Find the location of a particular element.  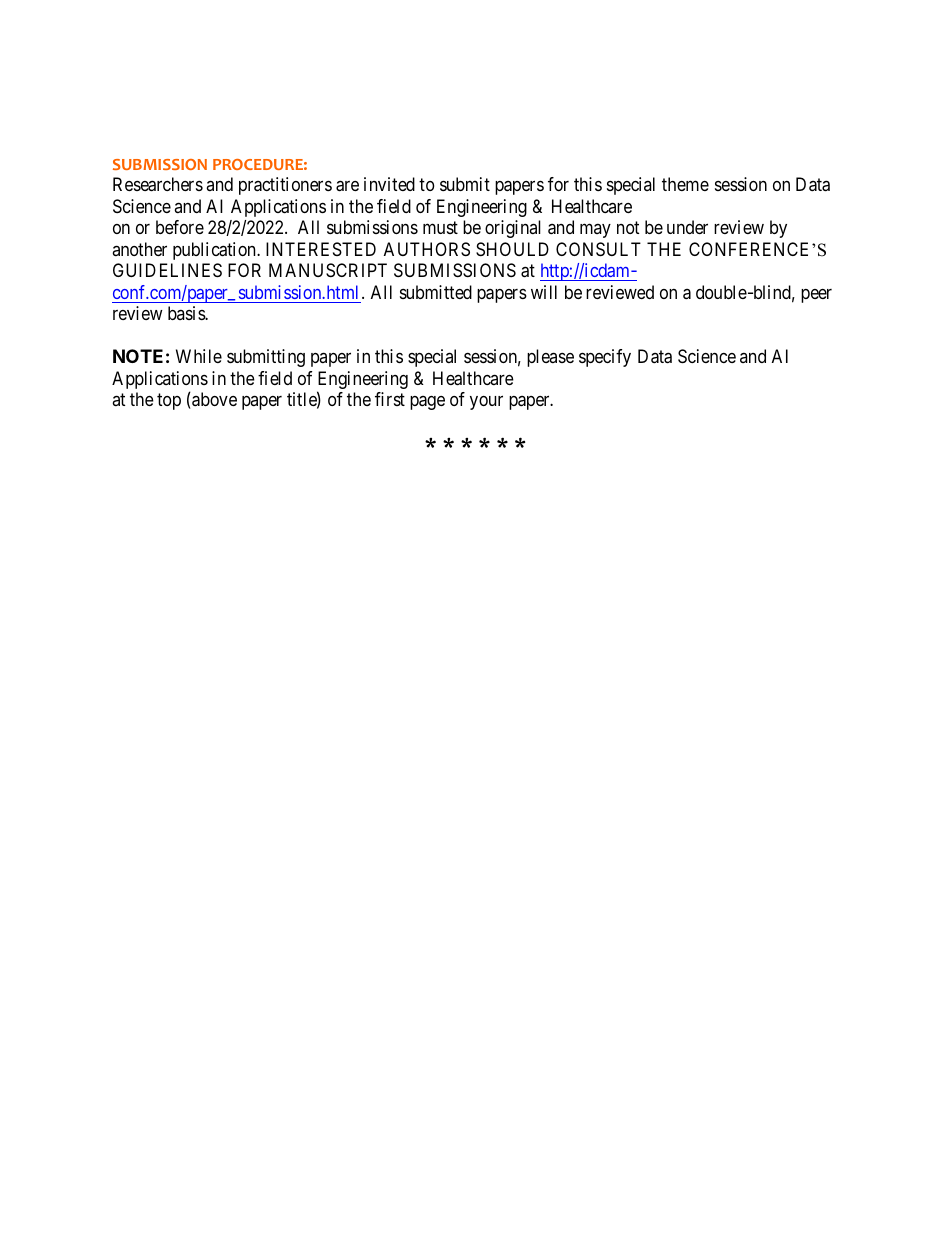

practitioners is located at coordinates (285, 186).
